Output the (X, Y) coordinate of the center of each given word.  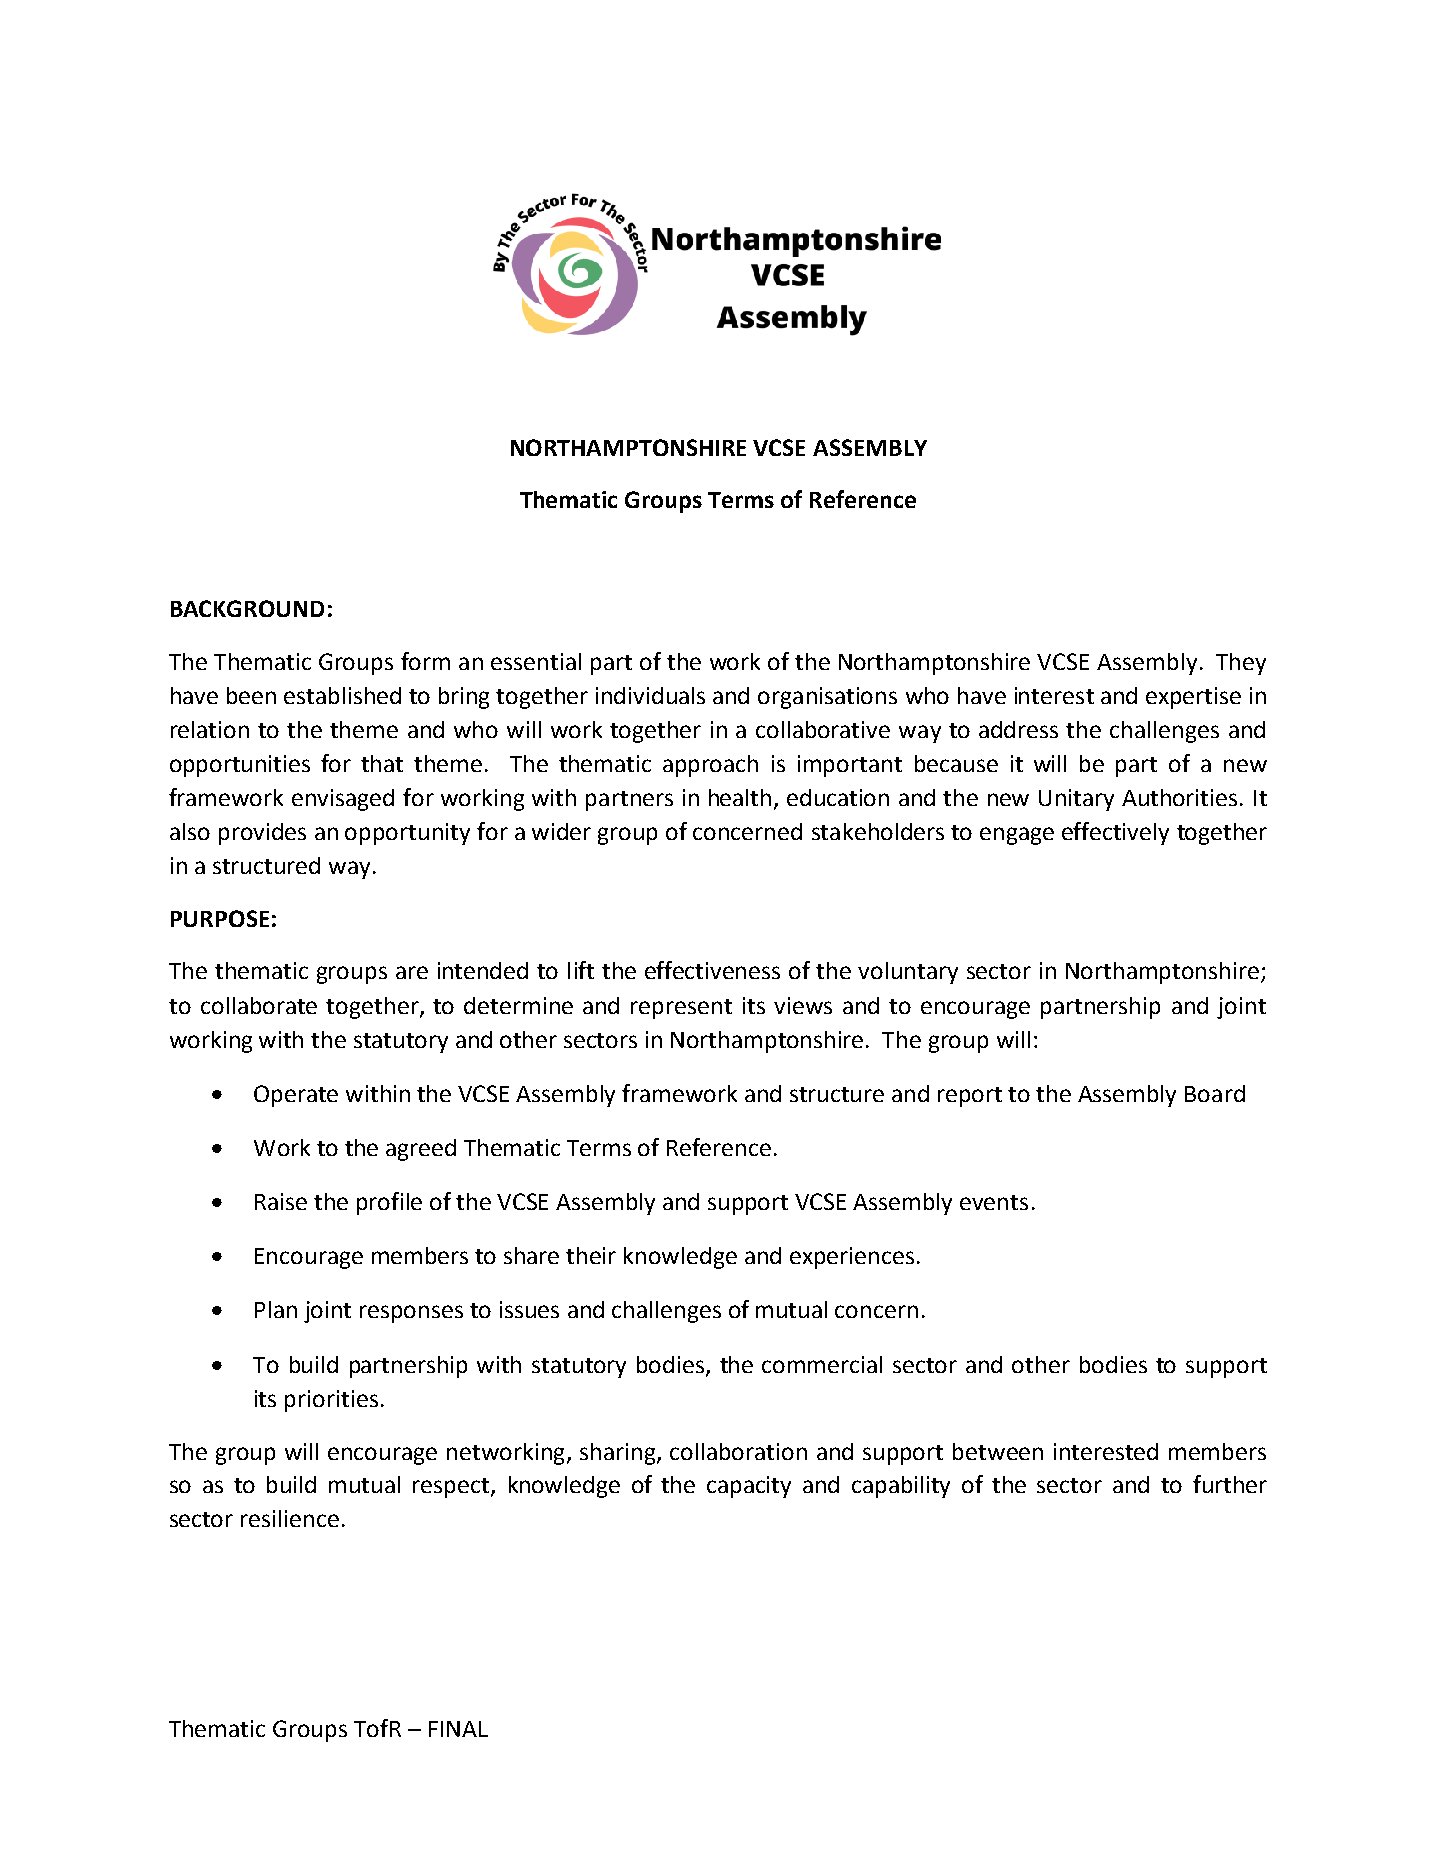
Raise (281, 1201)
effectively (1115, 833)
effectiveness (712, 970)
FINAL (458, 1729)
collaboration (738, 1451)
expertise (1193, 698)
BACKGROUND (247, 608)
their (591, 1255)
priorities (331, 1401)
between (998, 1451)
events (994, 1202)
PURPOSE (220, 918)
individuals (650, 695)
